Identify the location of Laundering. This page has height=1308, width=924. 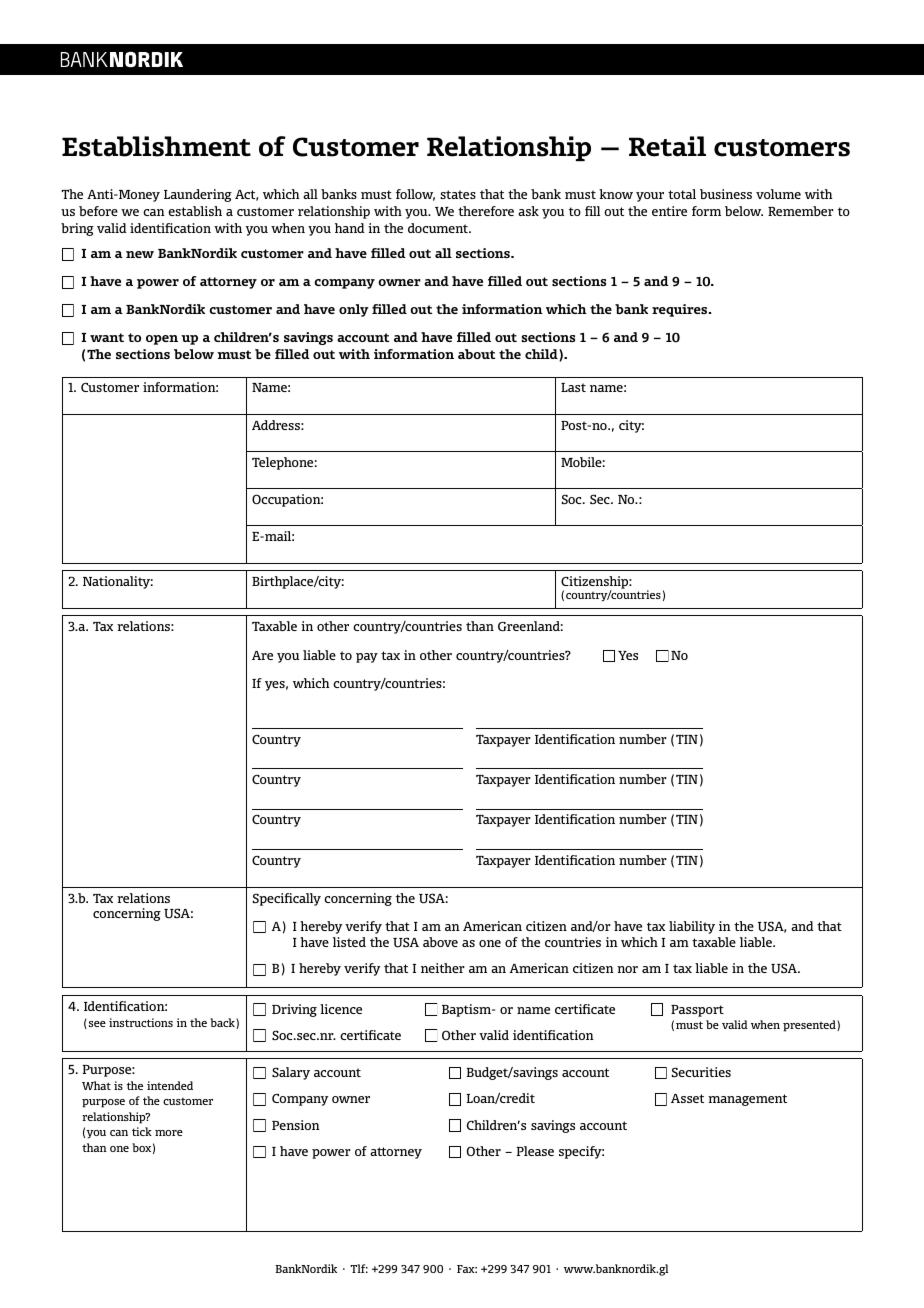
(198, 195).
